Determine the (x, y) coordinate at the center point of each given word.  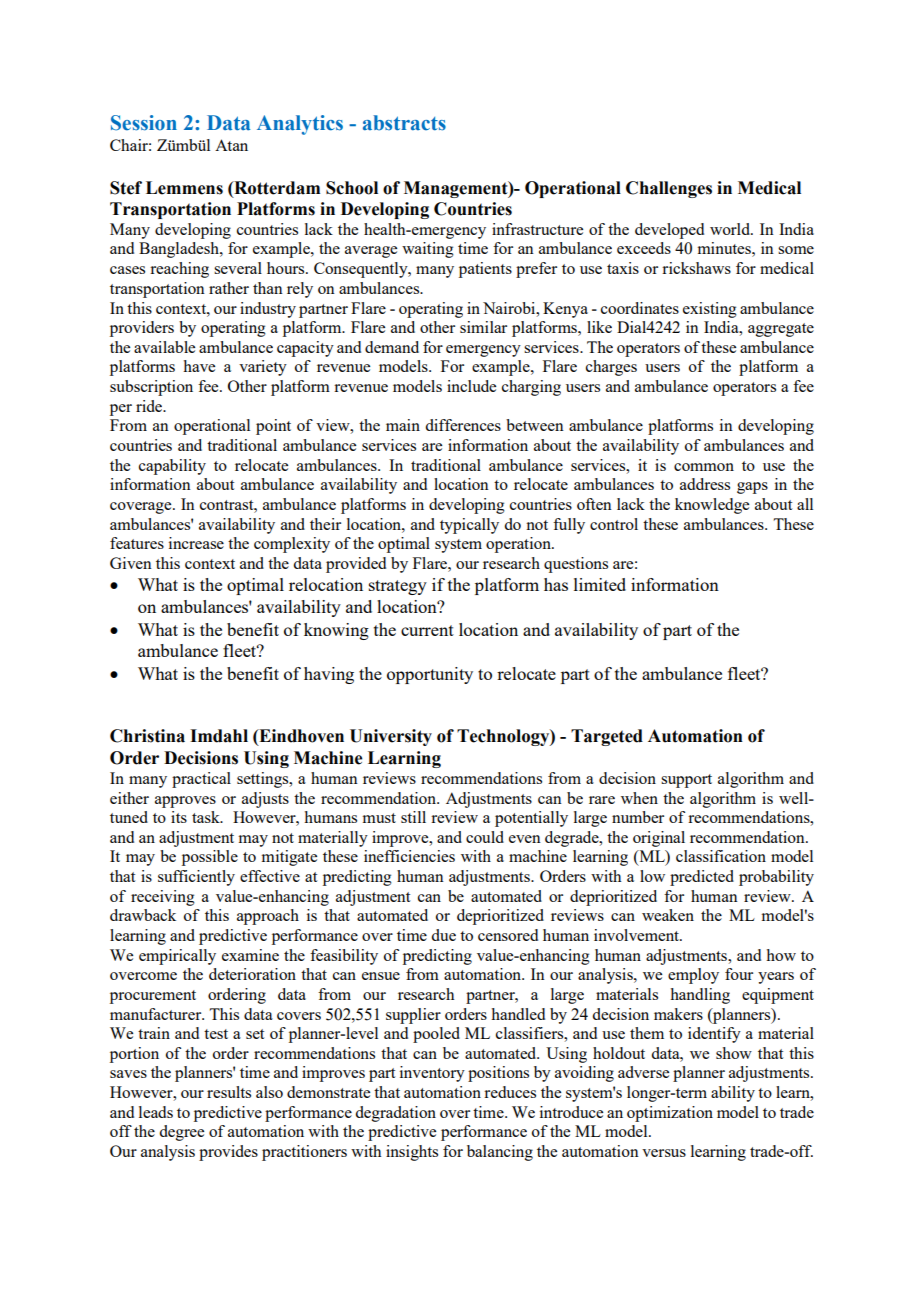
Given (131, 563)
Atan (231, 145)
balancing (500, 1153)
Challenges (669, 189)
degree (181, 1133)
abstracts (404, 123)
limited (600, 584)
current (427, 630)
